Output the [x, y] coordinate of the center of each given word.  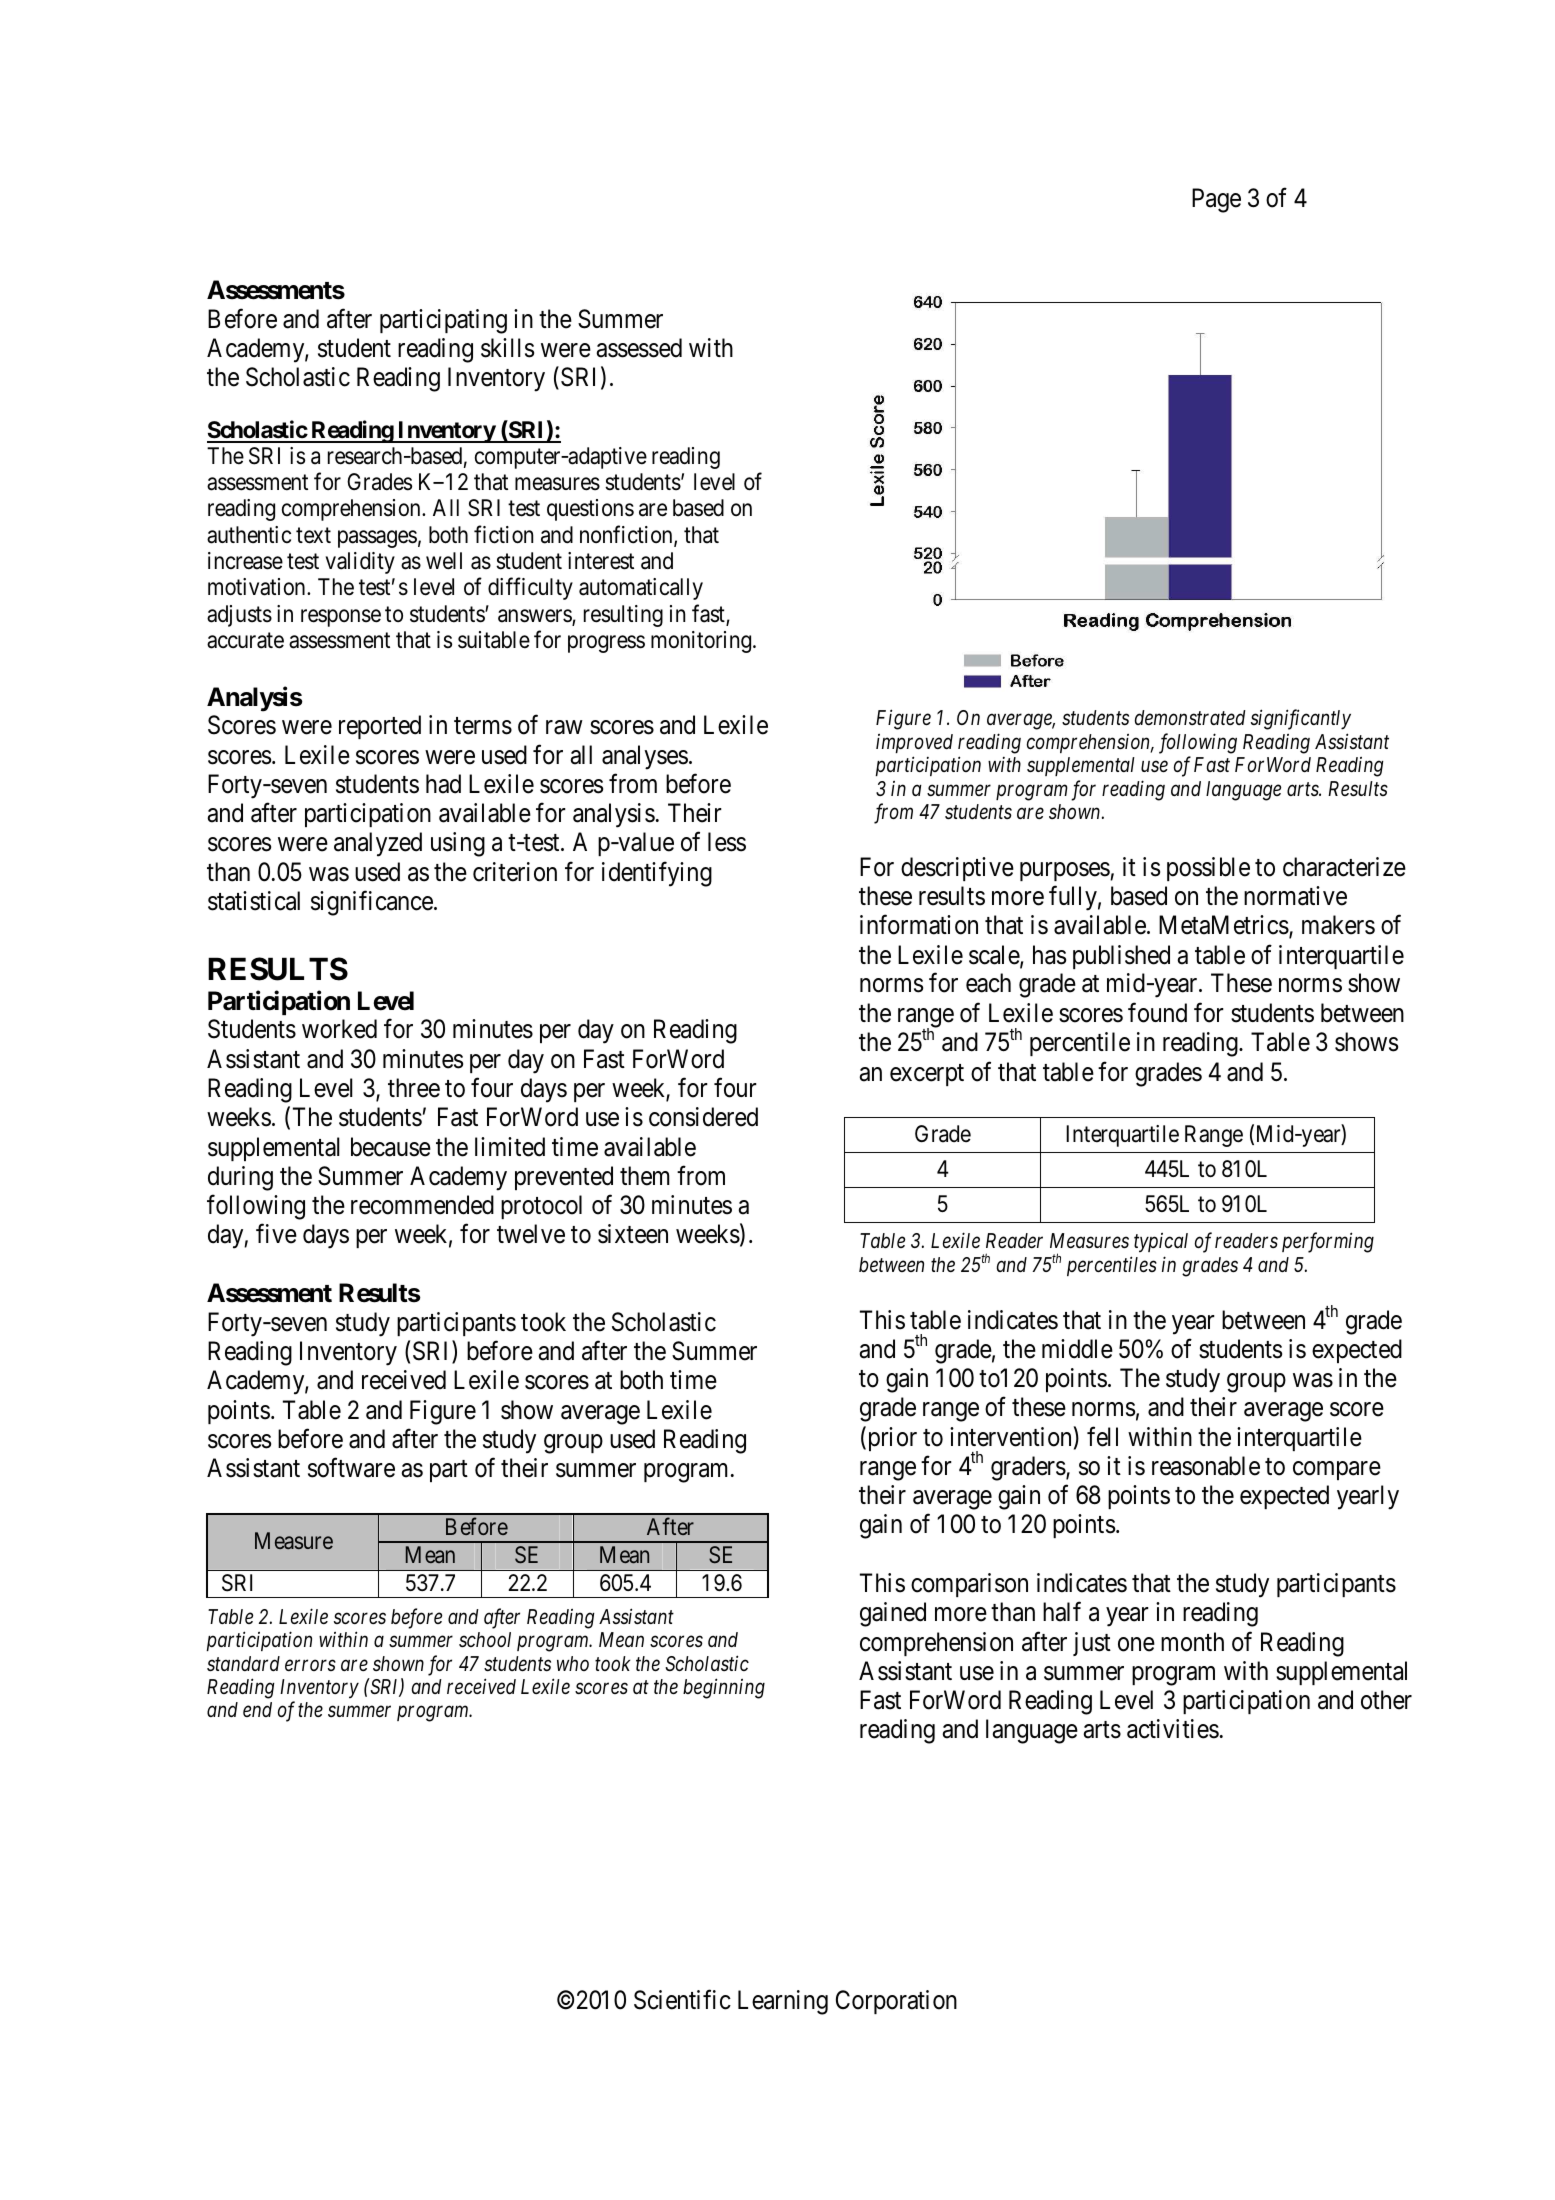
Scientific [682, 2000]
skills [507, 348]
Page [1216, 200]
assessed [639, 348]
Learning [783, 2002]
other [1386, 1700]
